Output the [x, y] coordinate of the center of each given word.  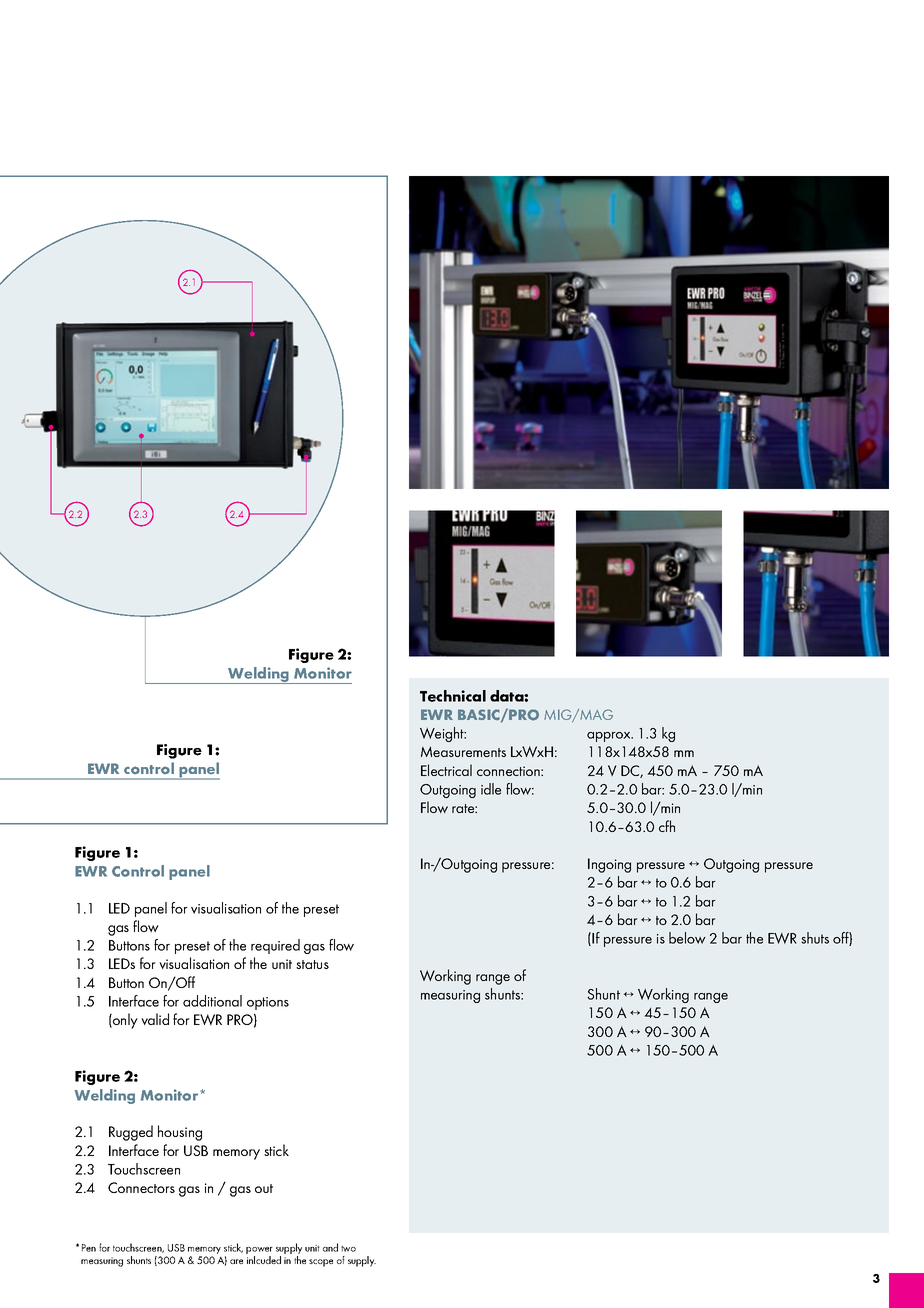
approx [610, 737]
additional [212, 1001]
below [687, 938]
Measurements [463, 751]
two [348, 1248]
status [312, 964]
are [236, 1261]
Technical [453, 696]
